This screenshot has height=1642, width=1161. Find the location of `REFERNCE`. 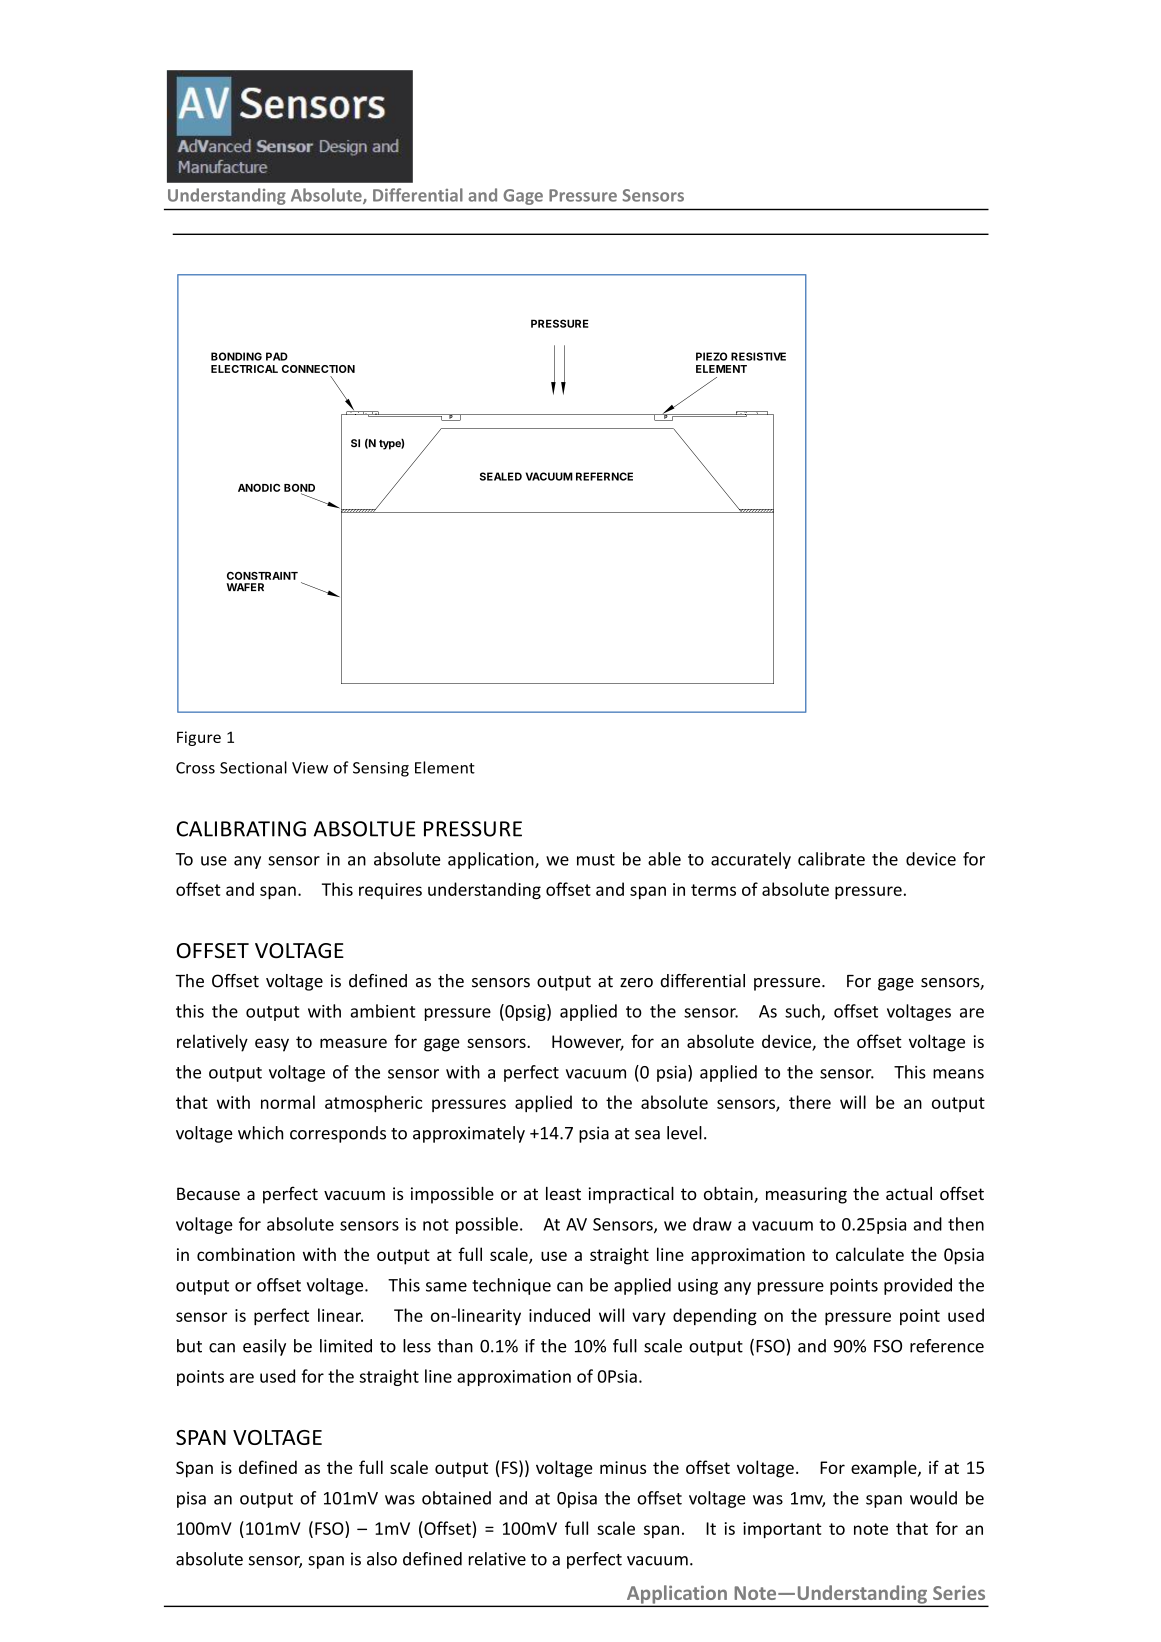

REFERNCE is located at coordinates (604, 476).
